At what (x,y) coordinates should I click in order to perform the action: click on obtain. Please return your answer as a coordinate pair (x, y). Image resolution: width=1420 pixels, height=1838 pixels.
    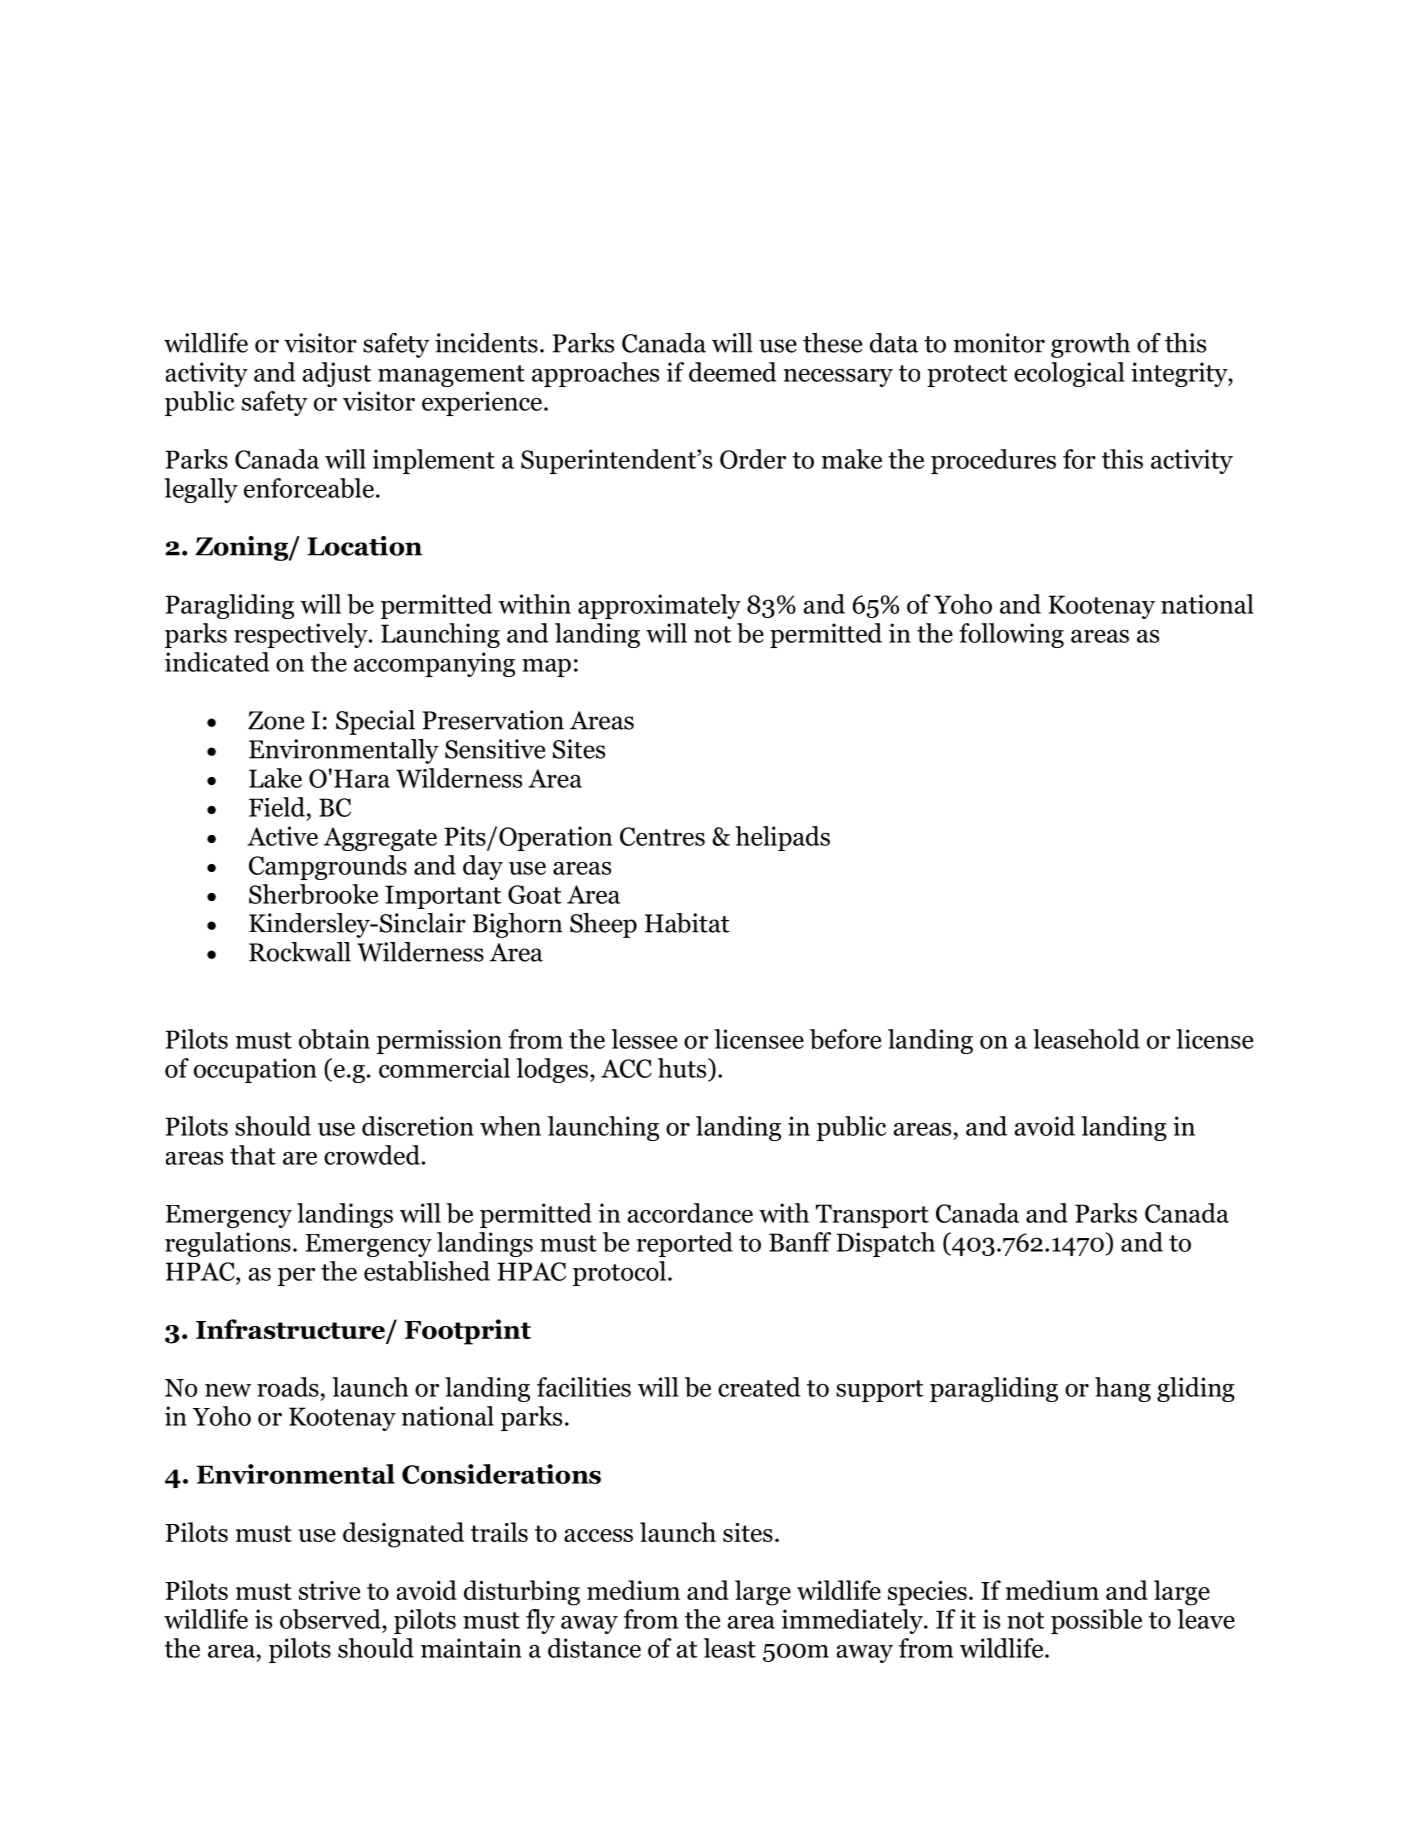
    Looking at the image, I should click on (334, 1039).
